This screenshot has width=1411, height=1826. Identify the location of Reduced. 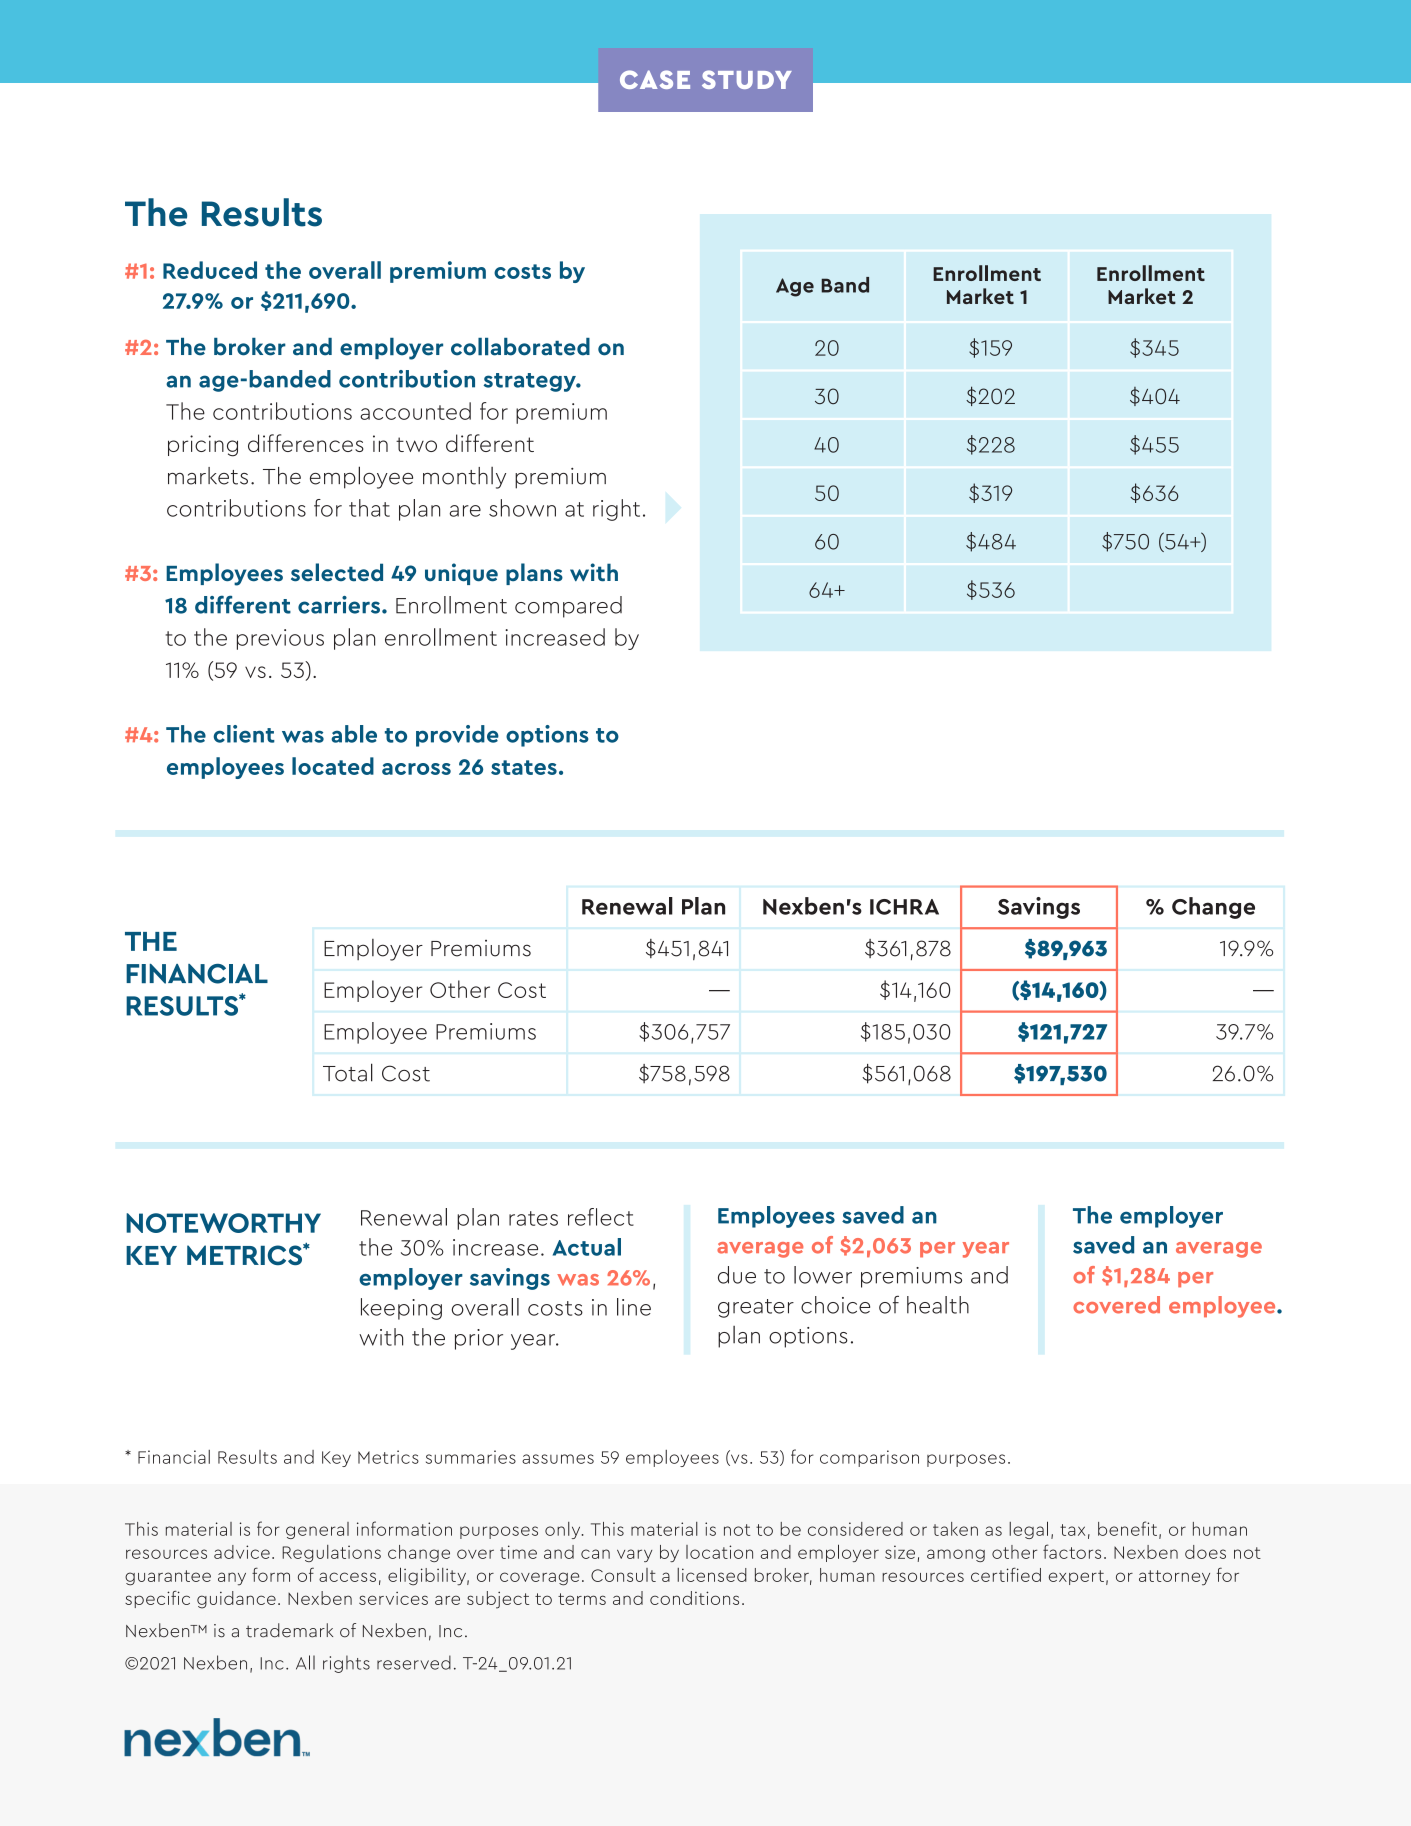
(210, 270).
